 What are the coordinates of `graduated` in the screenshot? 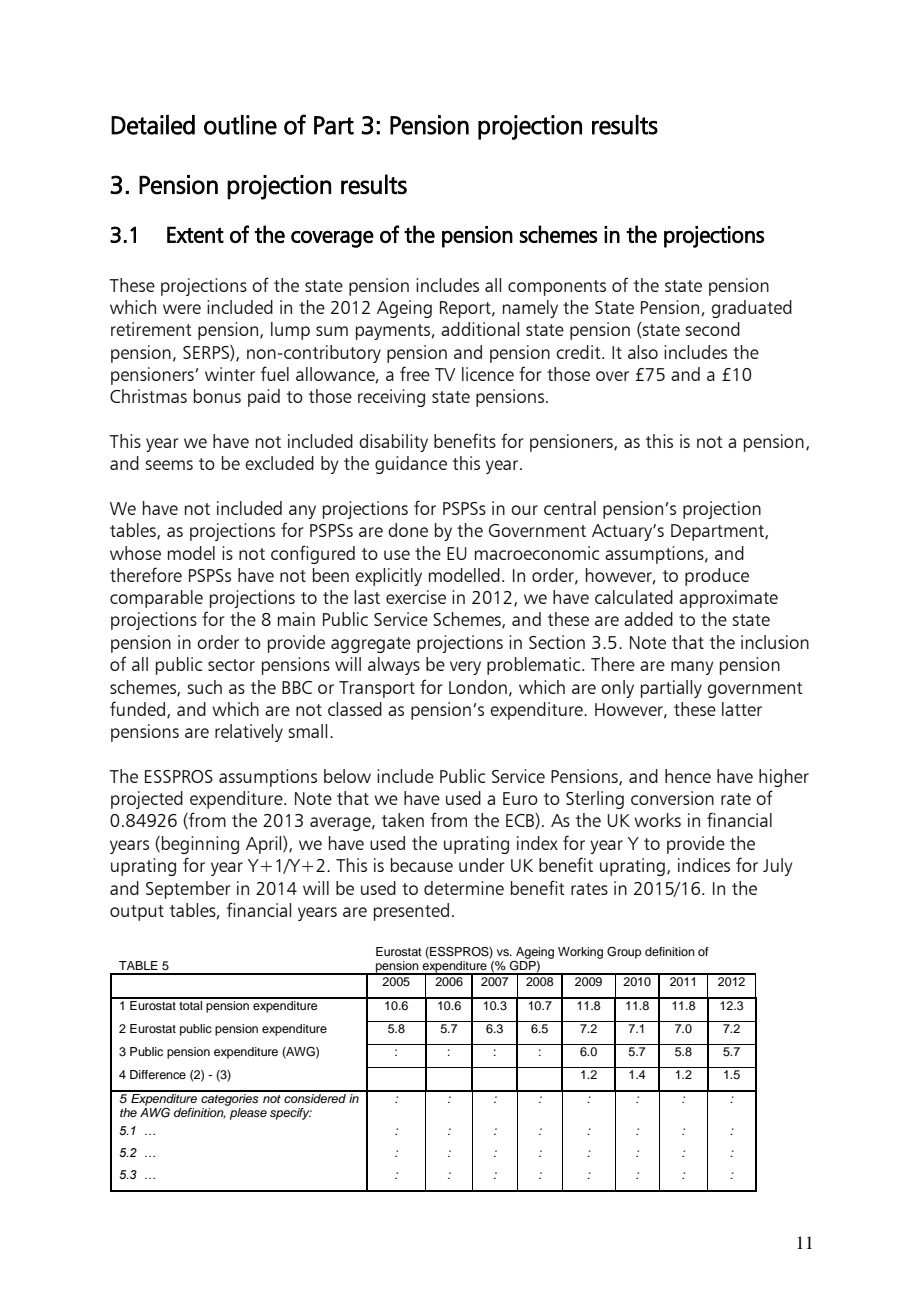 It's located at (752, 309).
